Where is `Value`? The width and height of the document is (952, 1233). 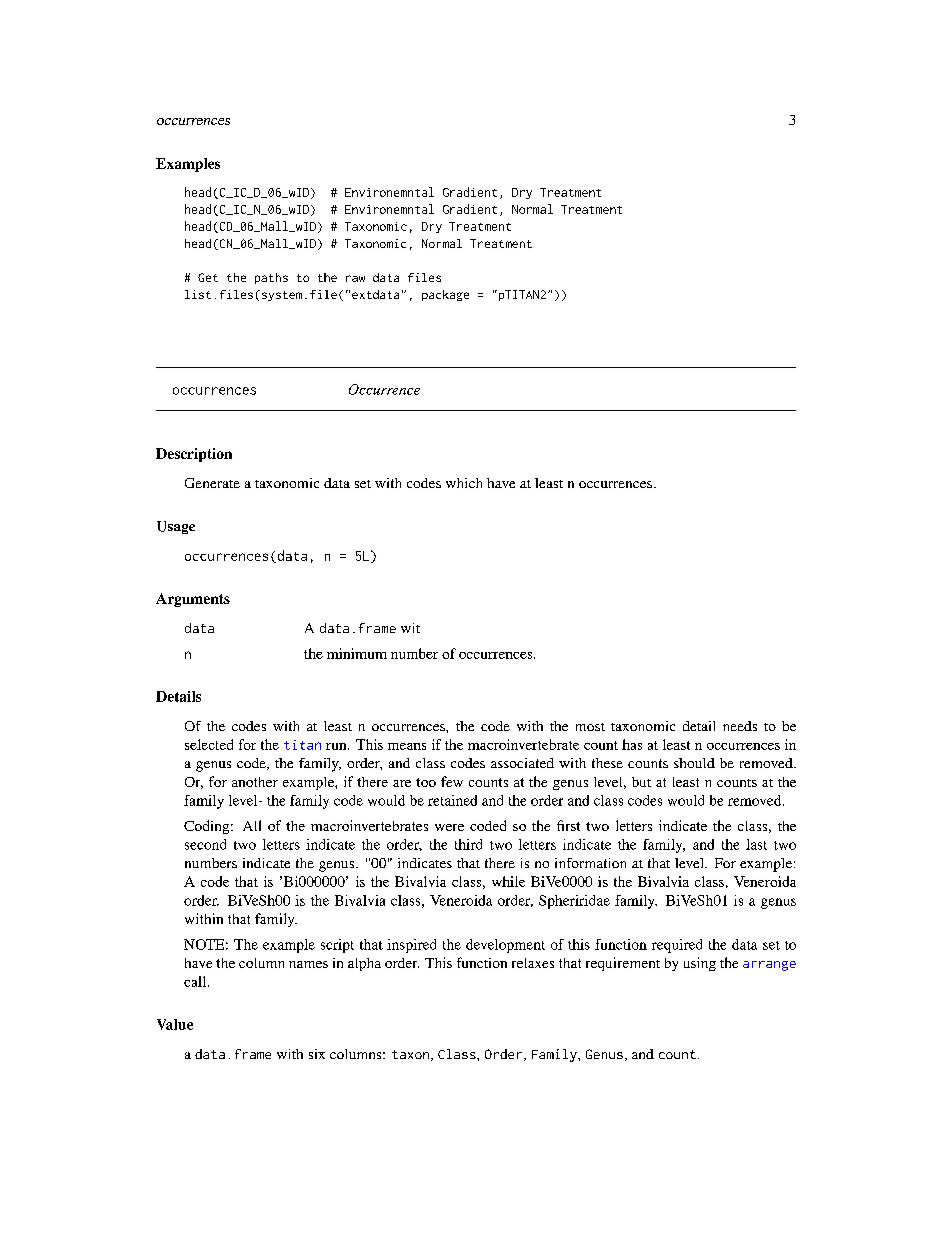 Value is located at coordinates (175, 1024).
